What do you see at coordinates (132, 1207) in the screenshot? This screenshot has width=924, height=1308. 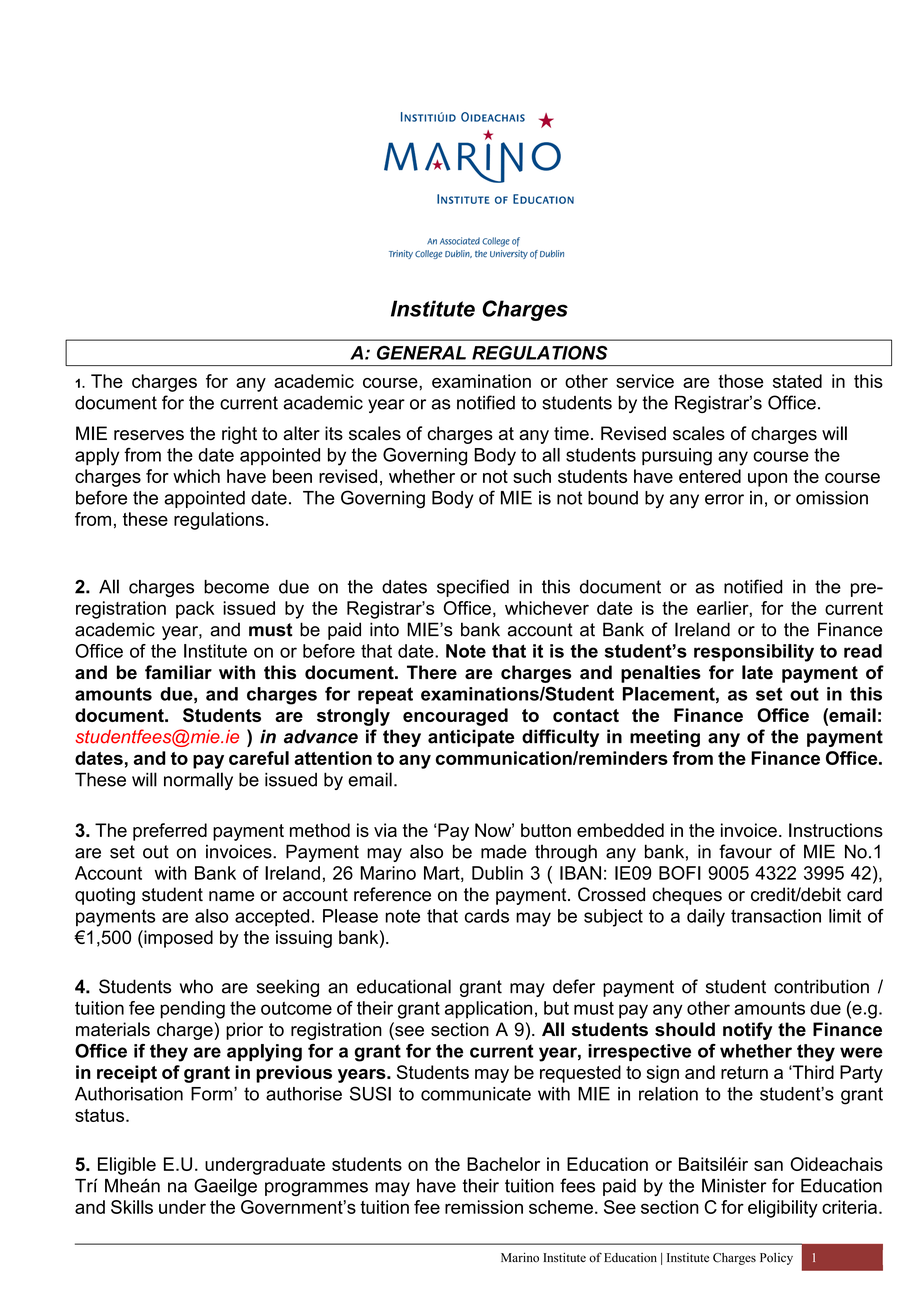 I see `Skills` at bounding box center [132, 1207].
